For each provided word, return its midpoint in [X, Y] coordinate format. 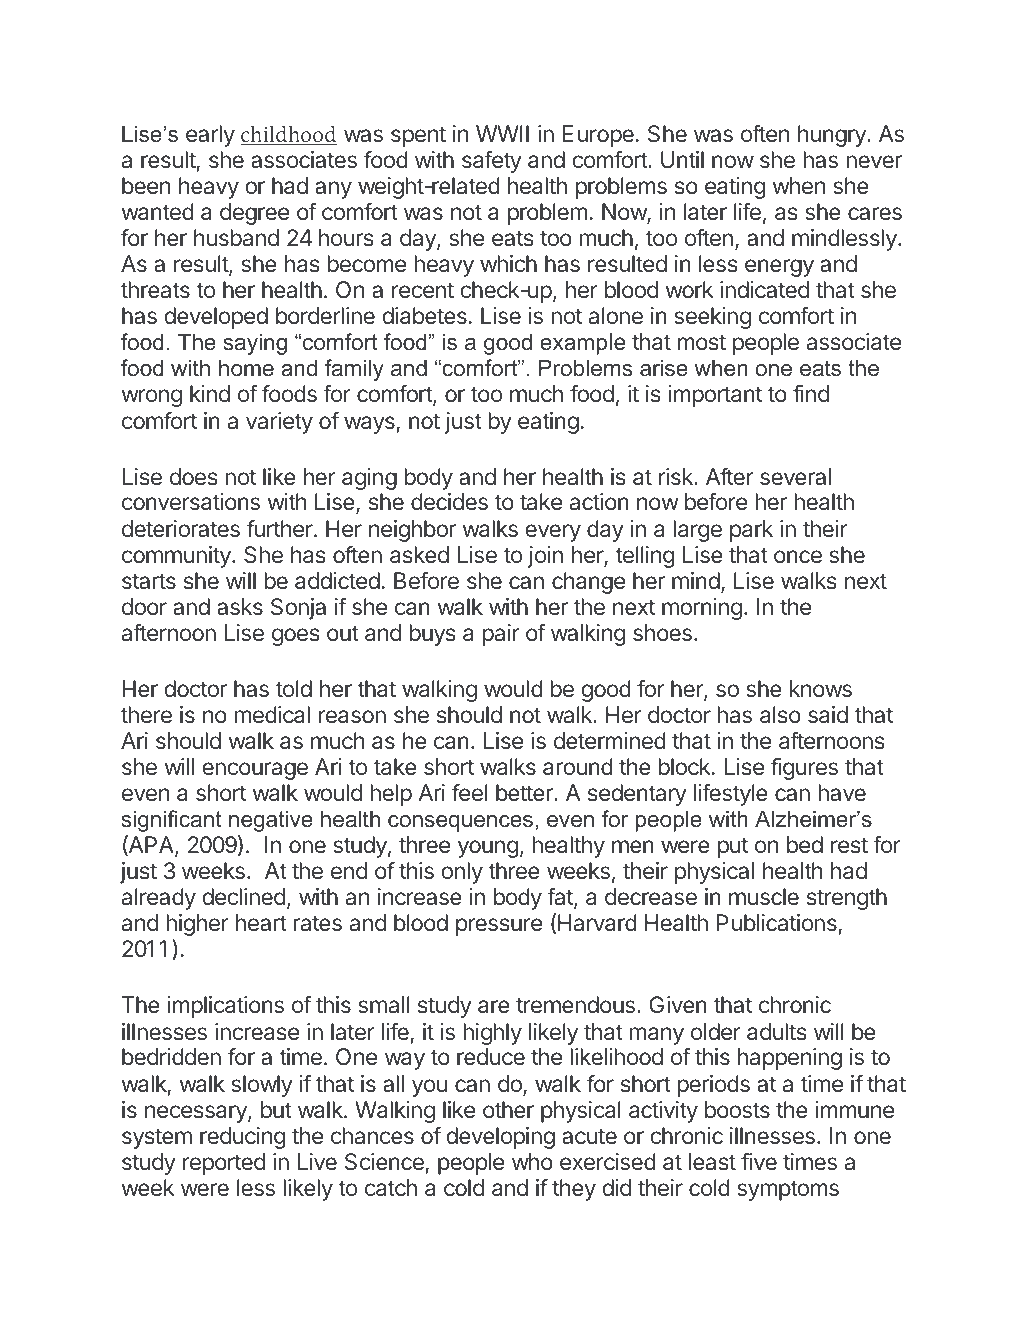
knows [821, 688]
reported [224, 1164]
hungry [833, 136]
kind [210, 393]
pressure [499, 927]
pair [501, 635]
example [583, 344]
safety [492, 161]
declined [243, 896]
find [811, 393]
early [210, 136]
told [294, 688]
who [532, 1161]
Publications [778, 924]
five [759, 1161]
